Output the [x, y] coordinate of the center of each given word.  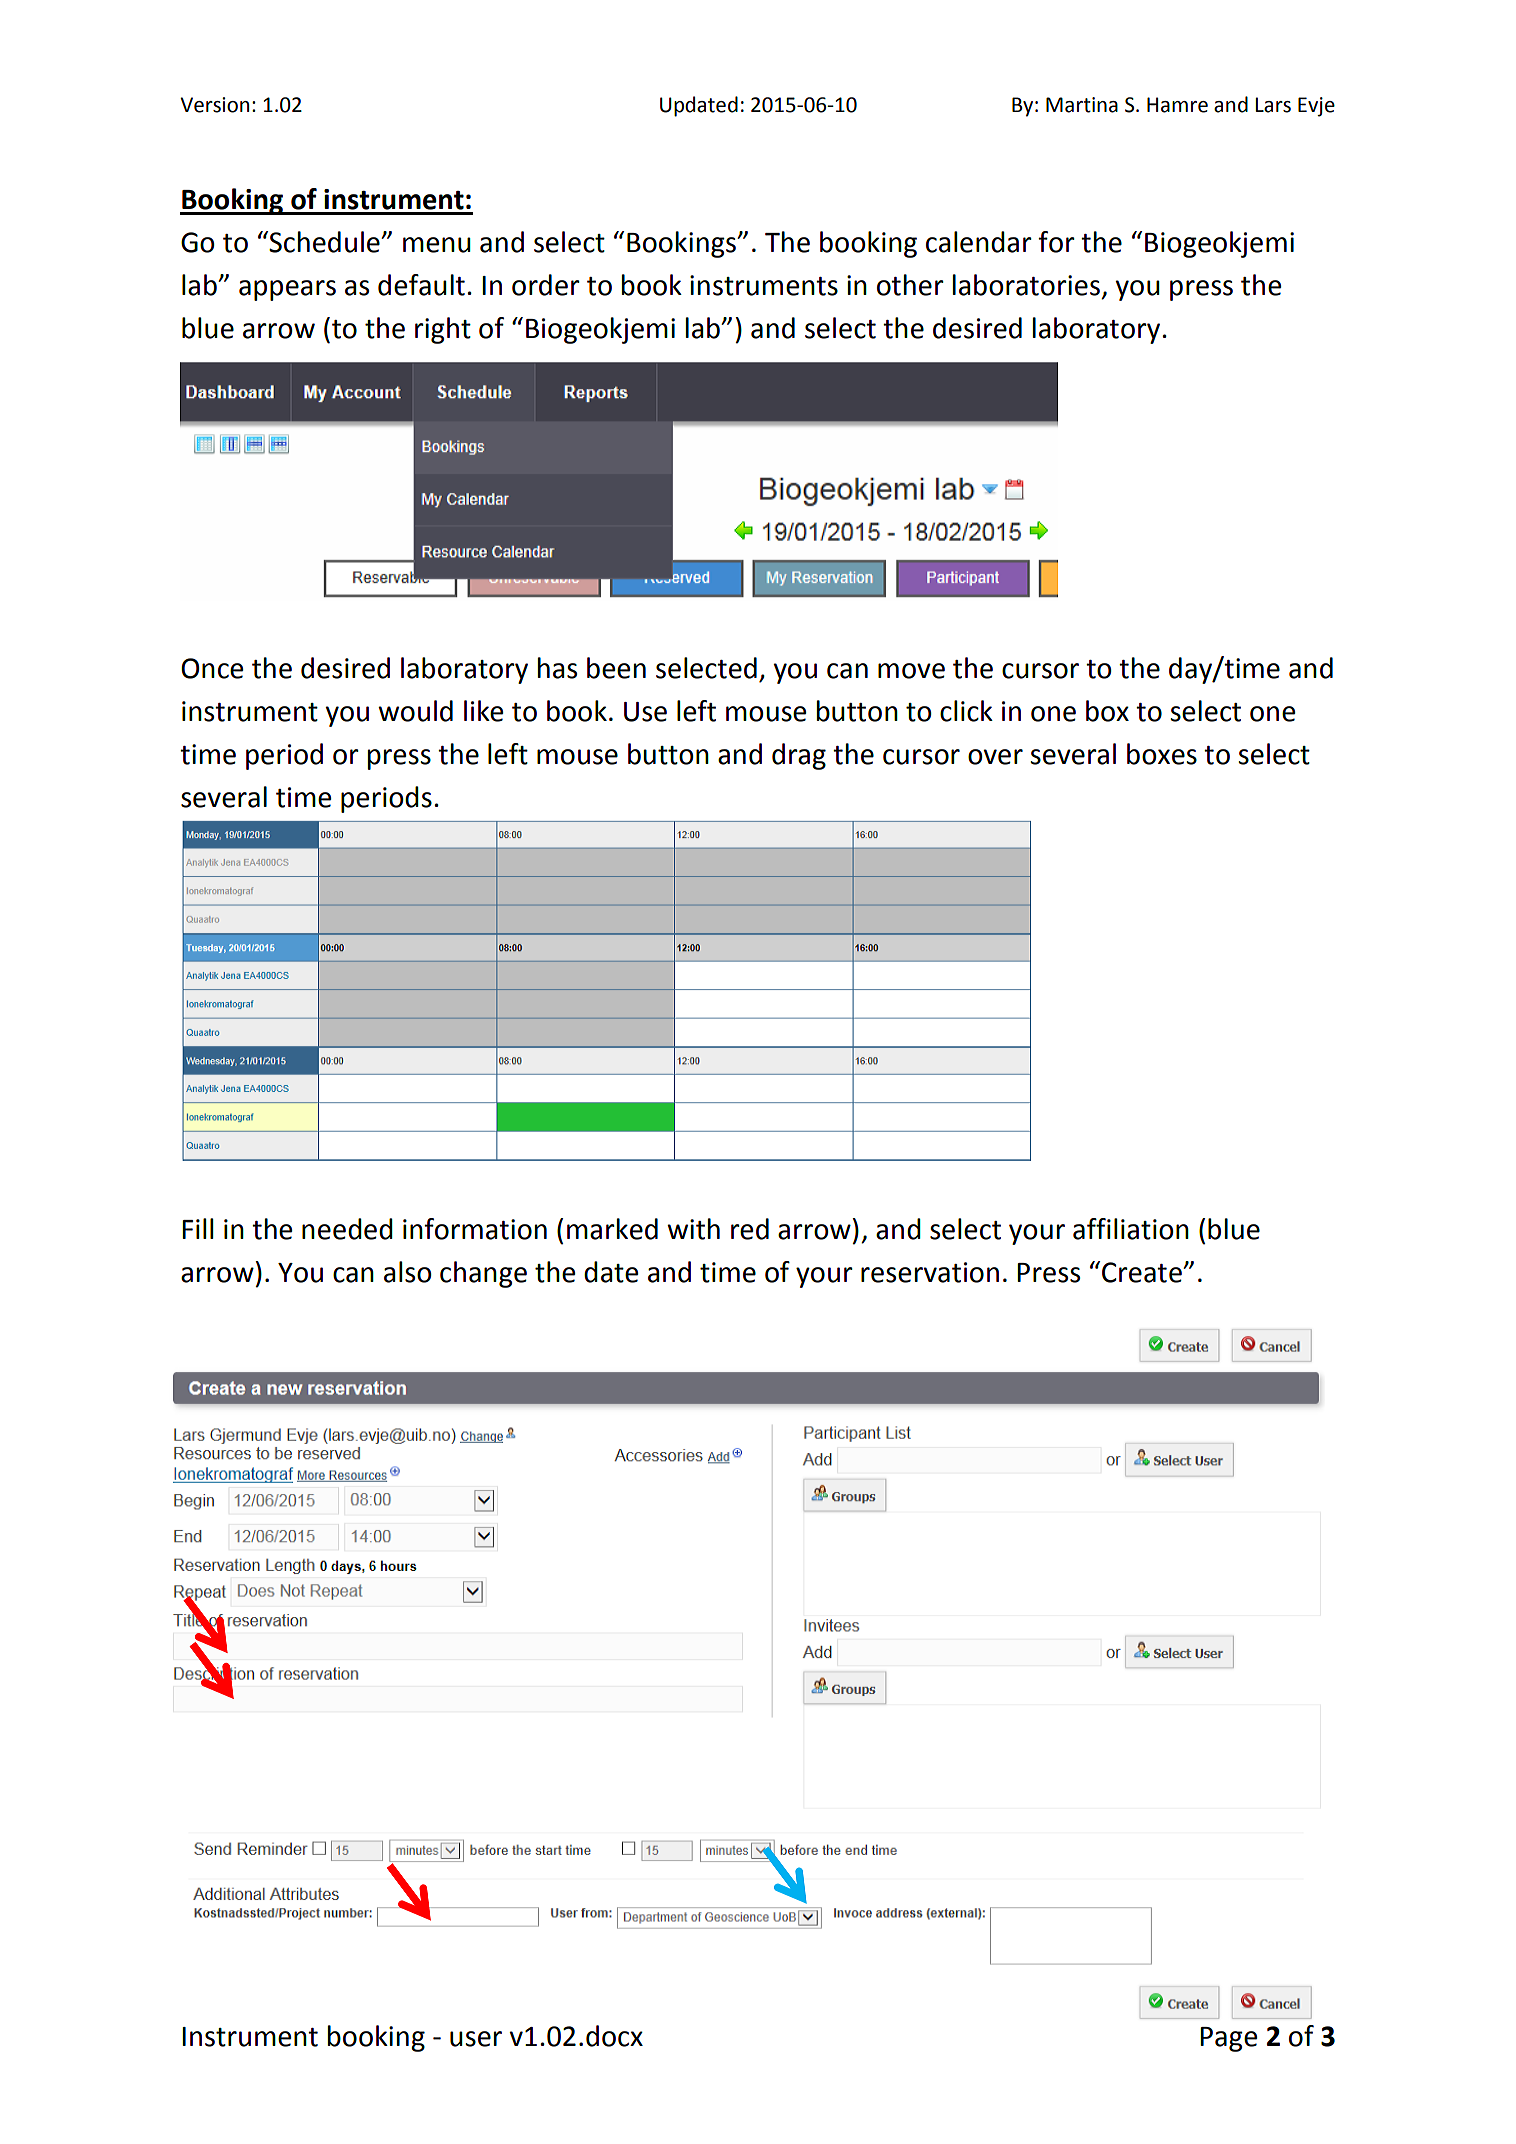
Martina [1082, 105]
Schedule [324, 242]
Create [1143, 1272]
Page [1228, 2039]
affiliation [1131, 1229]
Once [212, 668]
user [476, 2039]
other [910, 285]
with [693, 1229]
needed [347, 1229]
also [408, 1272]
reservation [930, 1272]
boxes [1162, 754]
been [616, 668]
